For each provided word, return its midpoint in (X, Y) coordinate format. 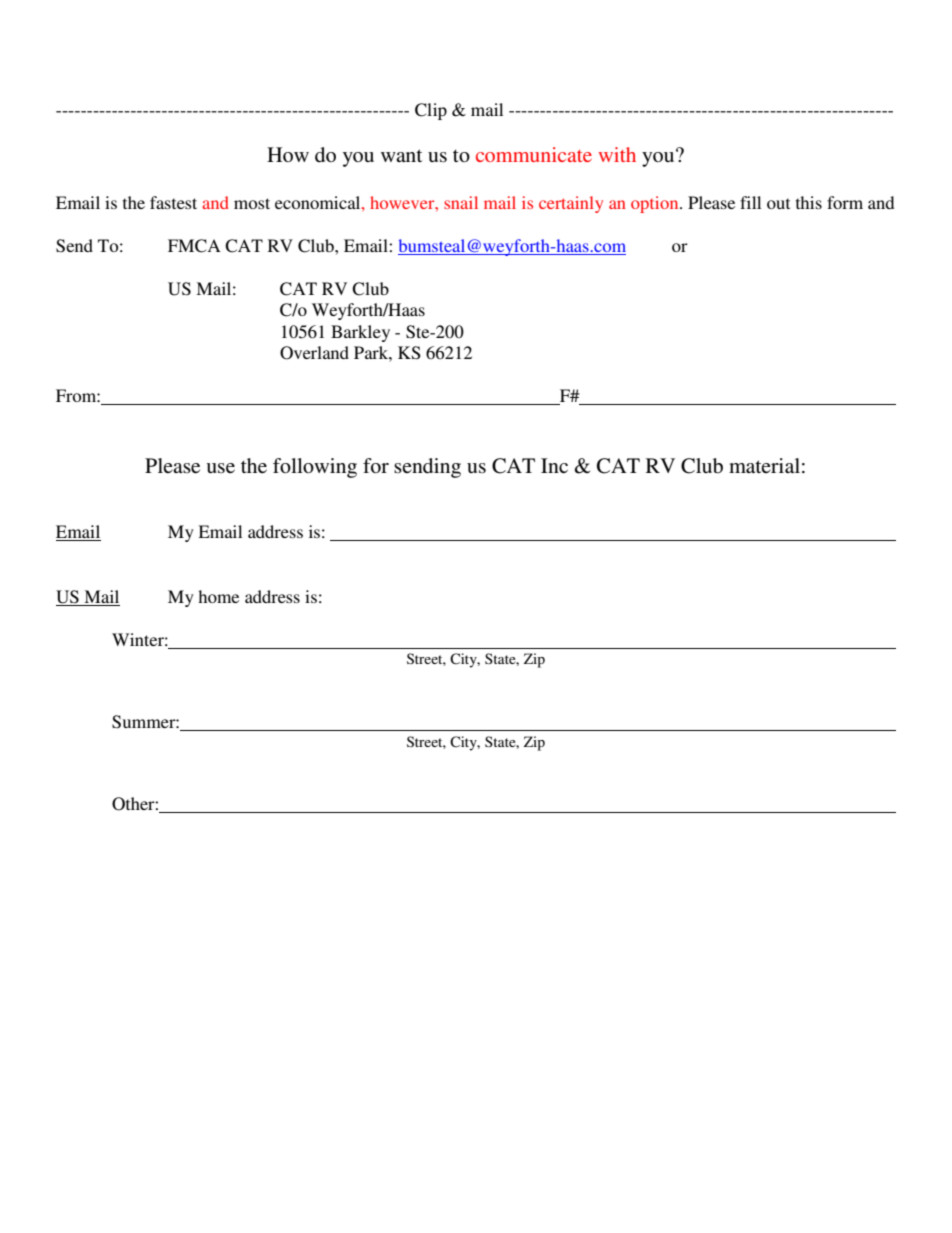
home (218, 596)
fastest (173, 202)
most (252, 203)
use (221, 468)
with (617, 154)
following (315, 468)
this (809, 202)
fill (750, 202)
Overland (314, 353)
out (778, 203)
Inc (554, 465)
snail (461, 202)
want (401, 155)
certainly (571, 204)
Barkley (360, 333)
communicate (534, 154)
